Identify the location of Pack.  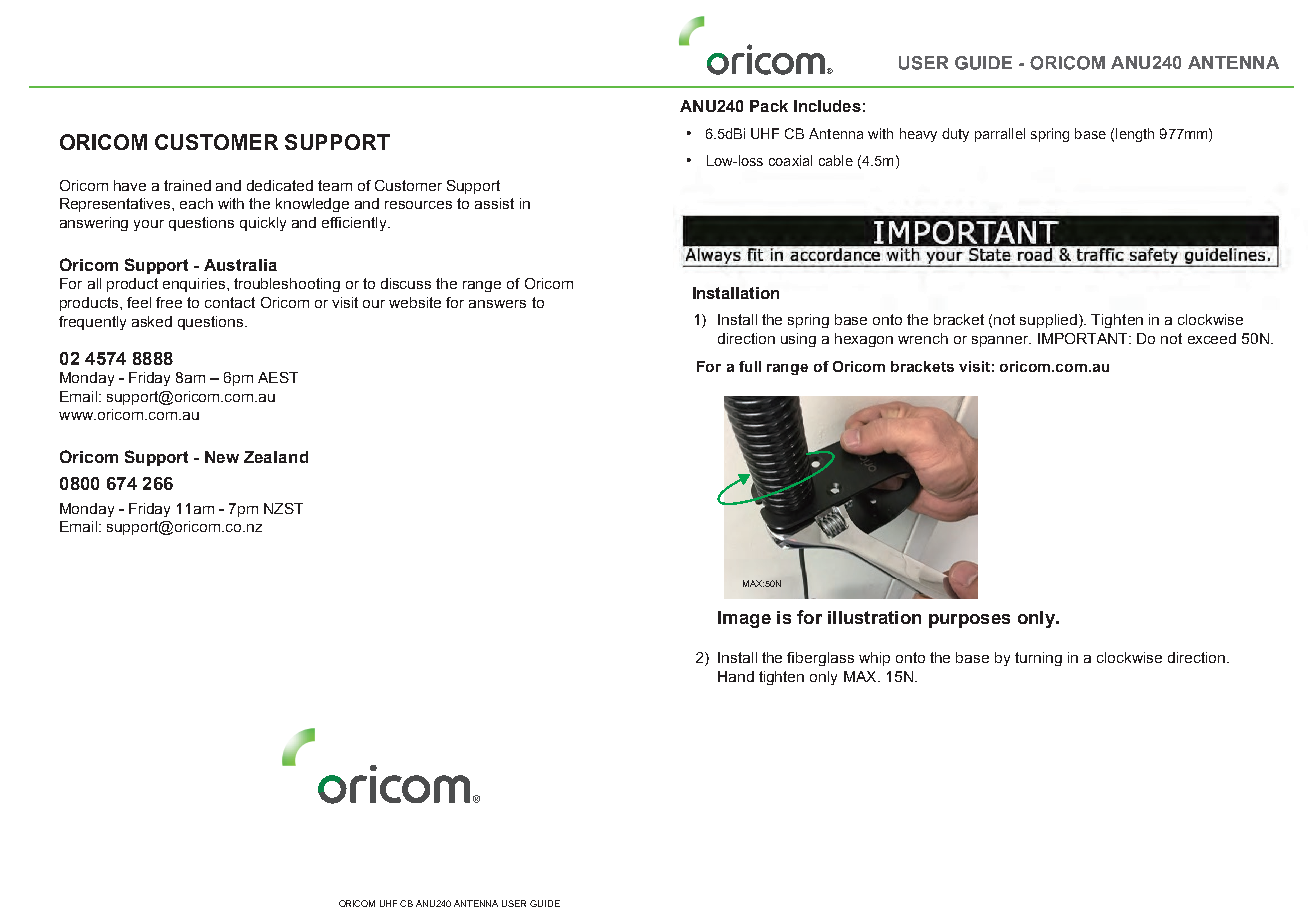
(769, 106).
